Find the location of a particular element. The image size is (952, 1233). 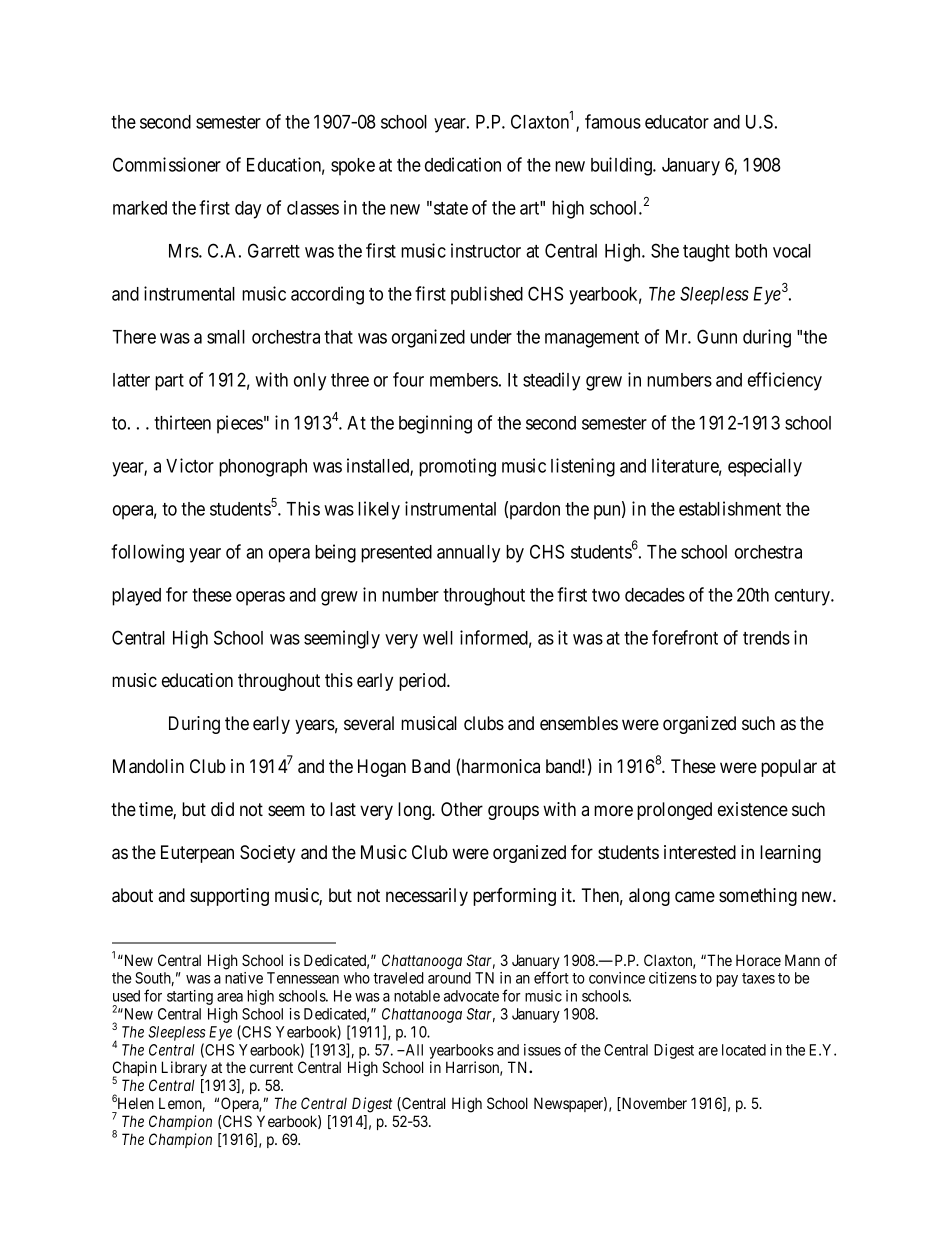

dedication is located at coordinates (463, 164).
